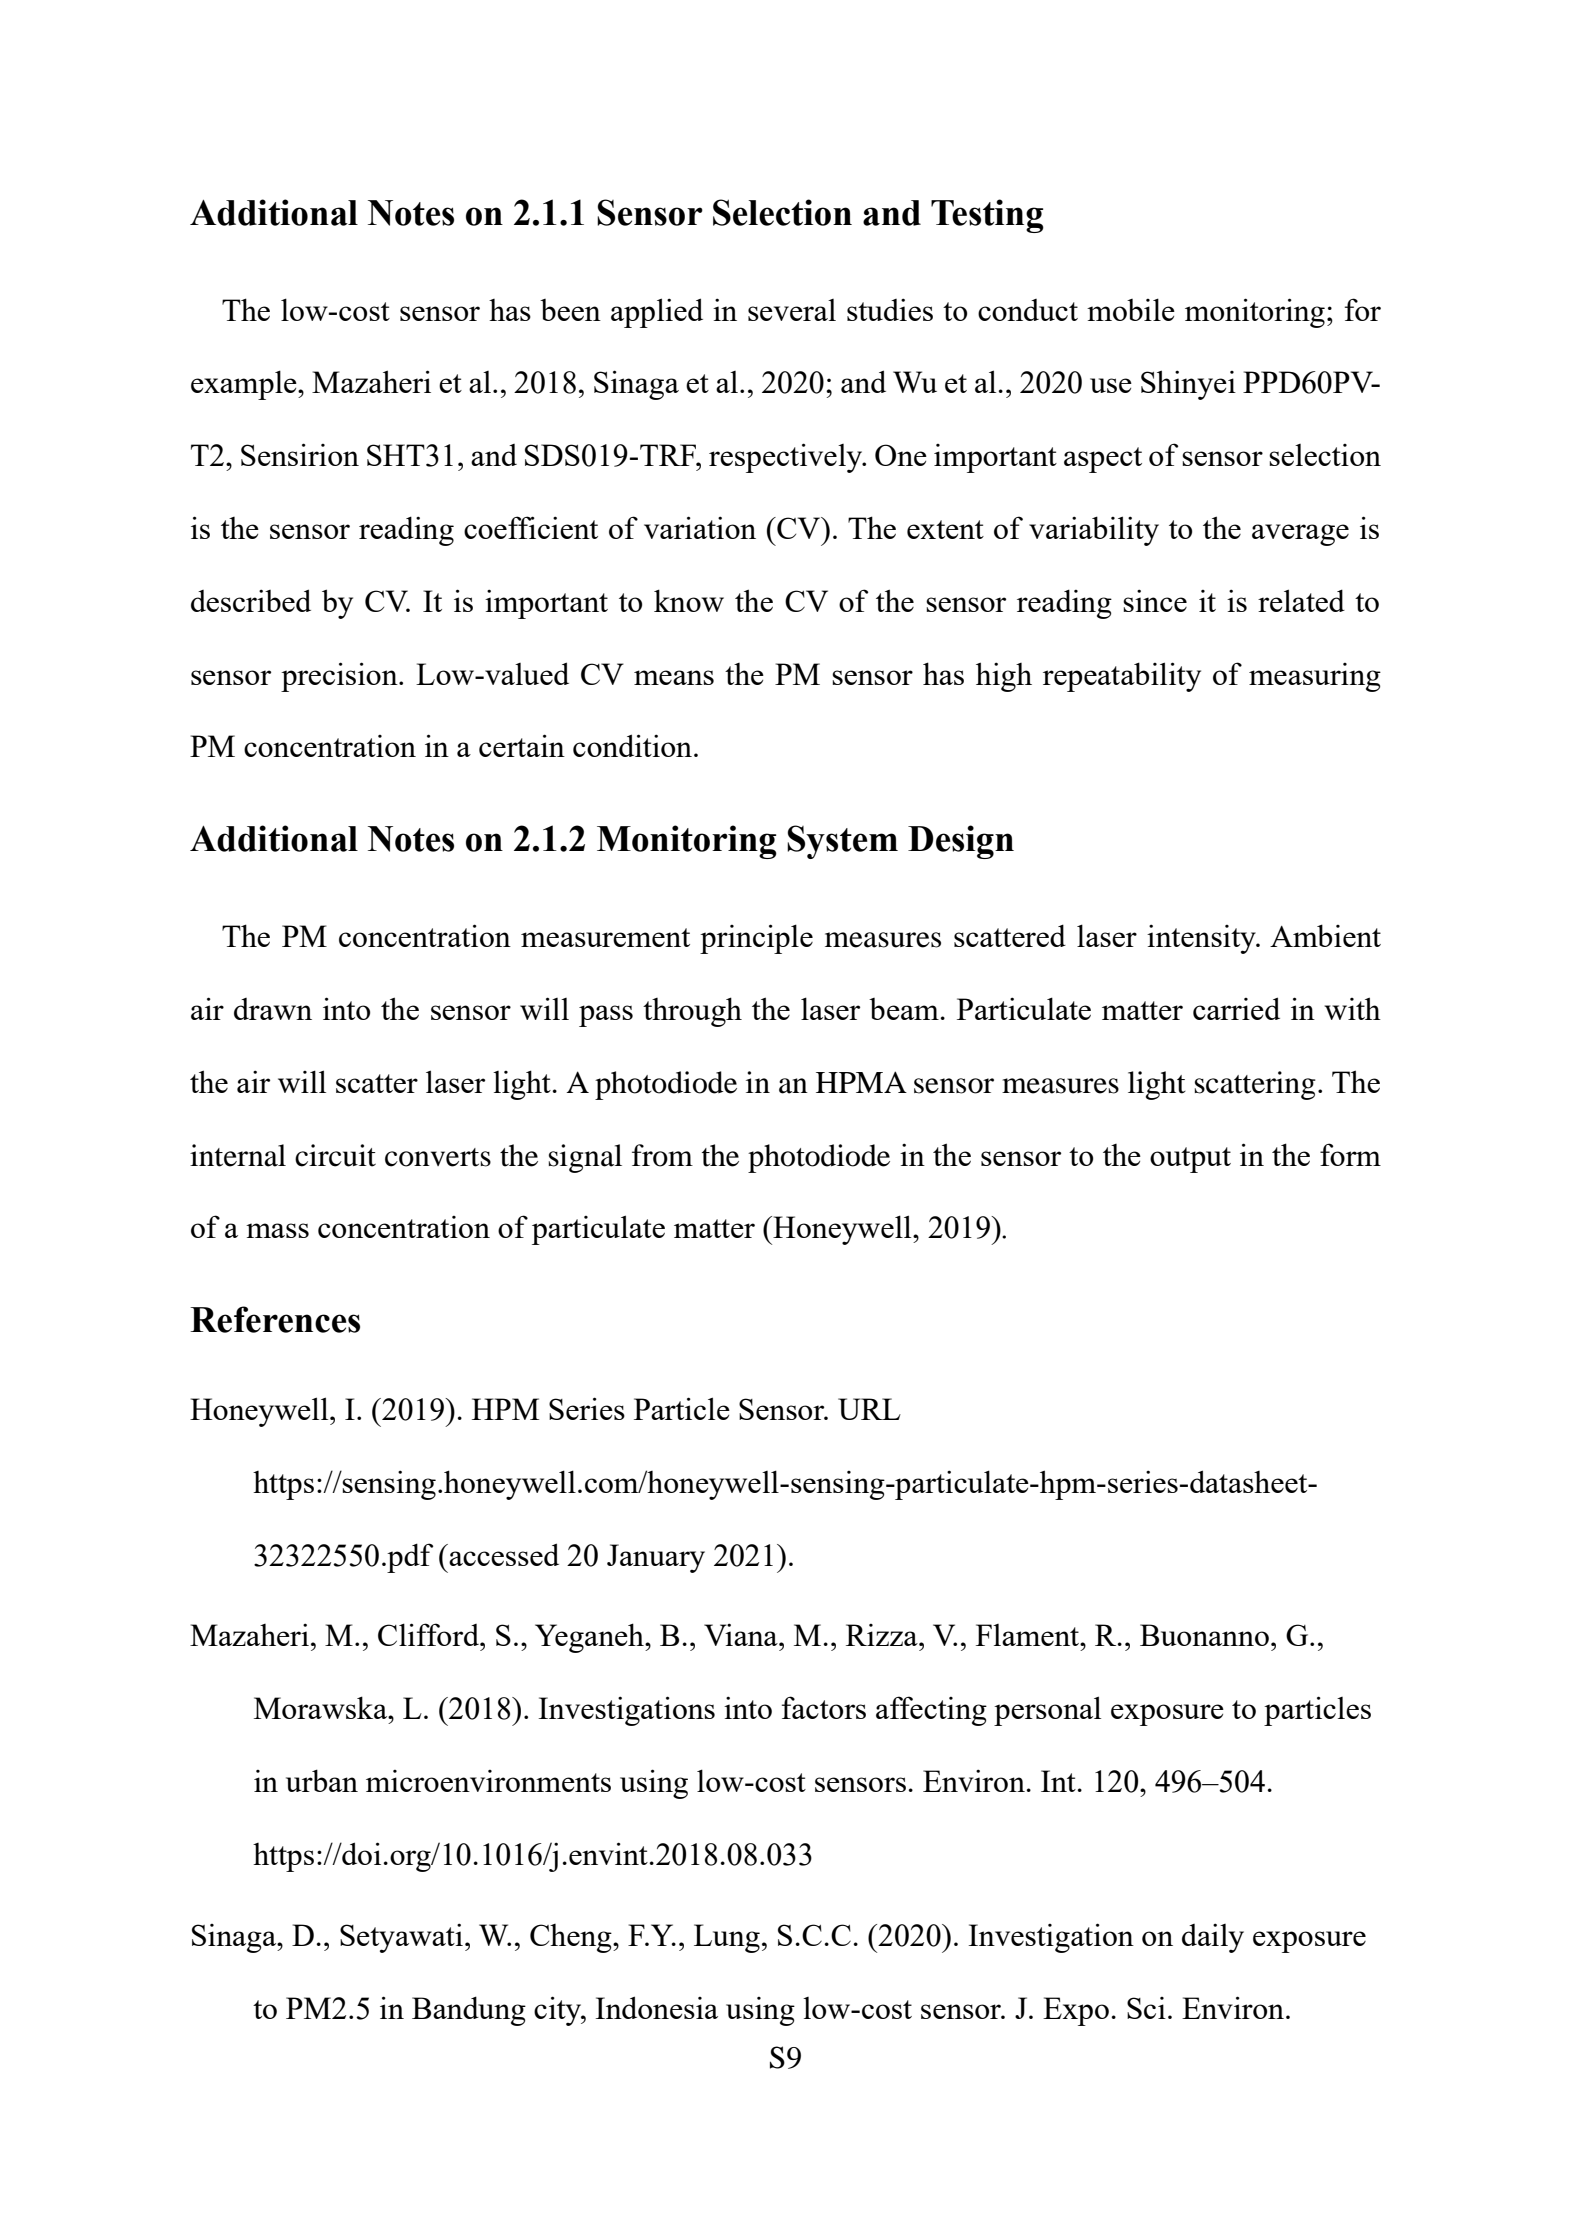 The width and height of the image is (1571, 2222). What do you see at coordinates (275, 1319) in the image?
I see `References` at bounding box center [275, 1319].
